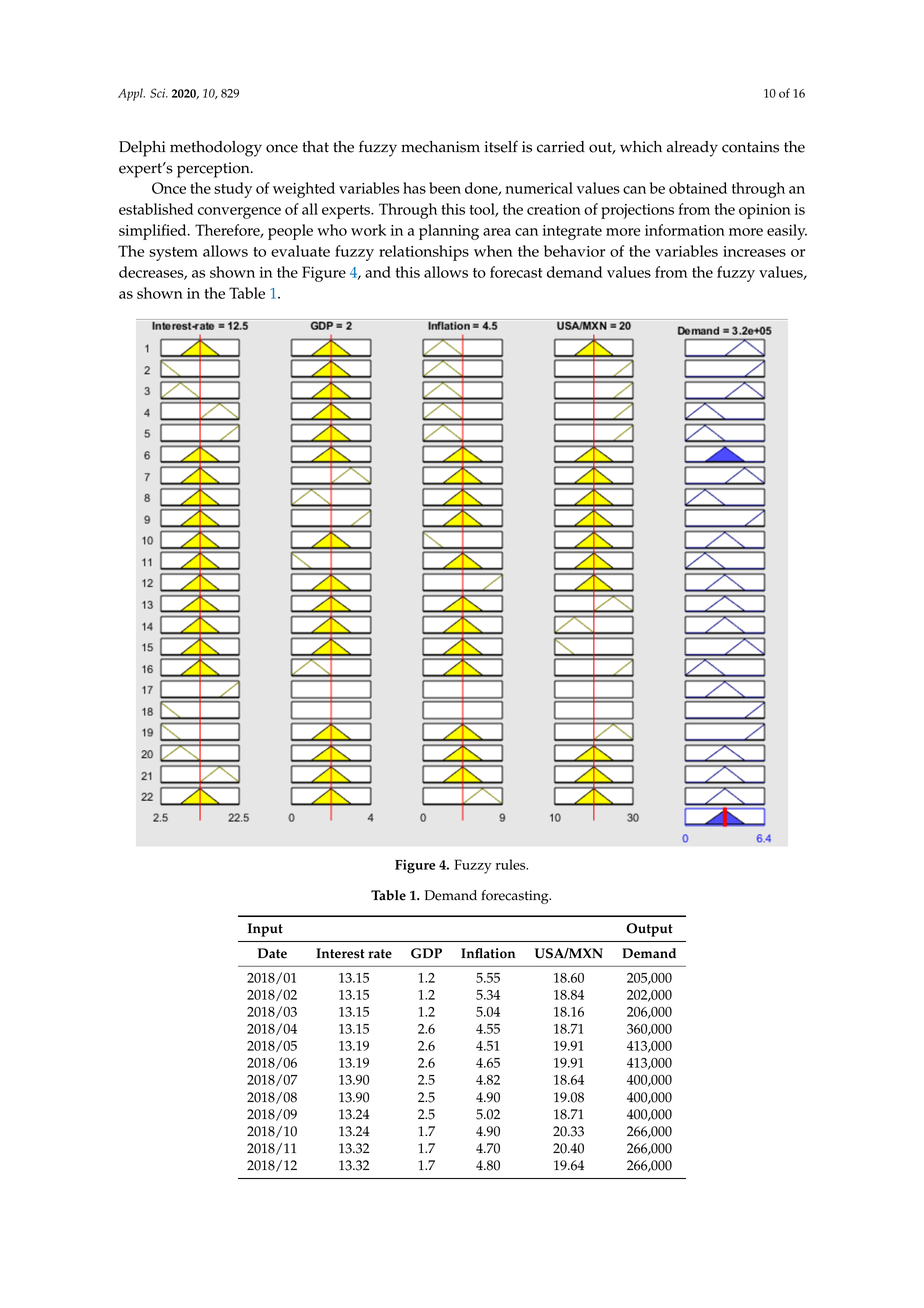 Image resolution: width=924 pixels, height=1308 pixels. Describe the element at coordinates (692, 149) in the page. I see `already` at that location.
